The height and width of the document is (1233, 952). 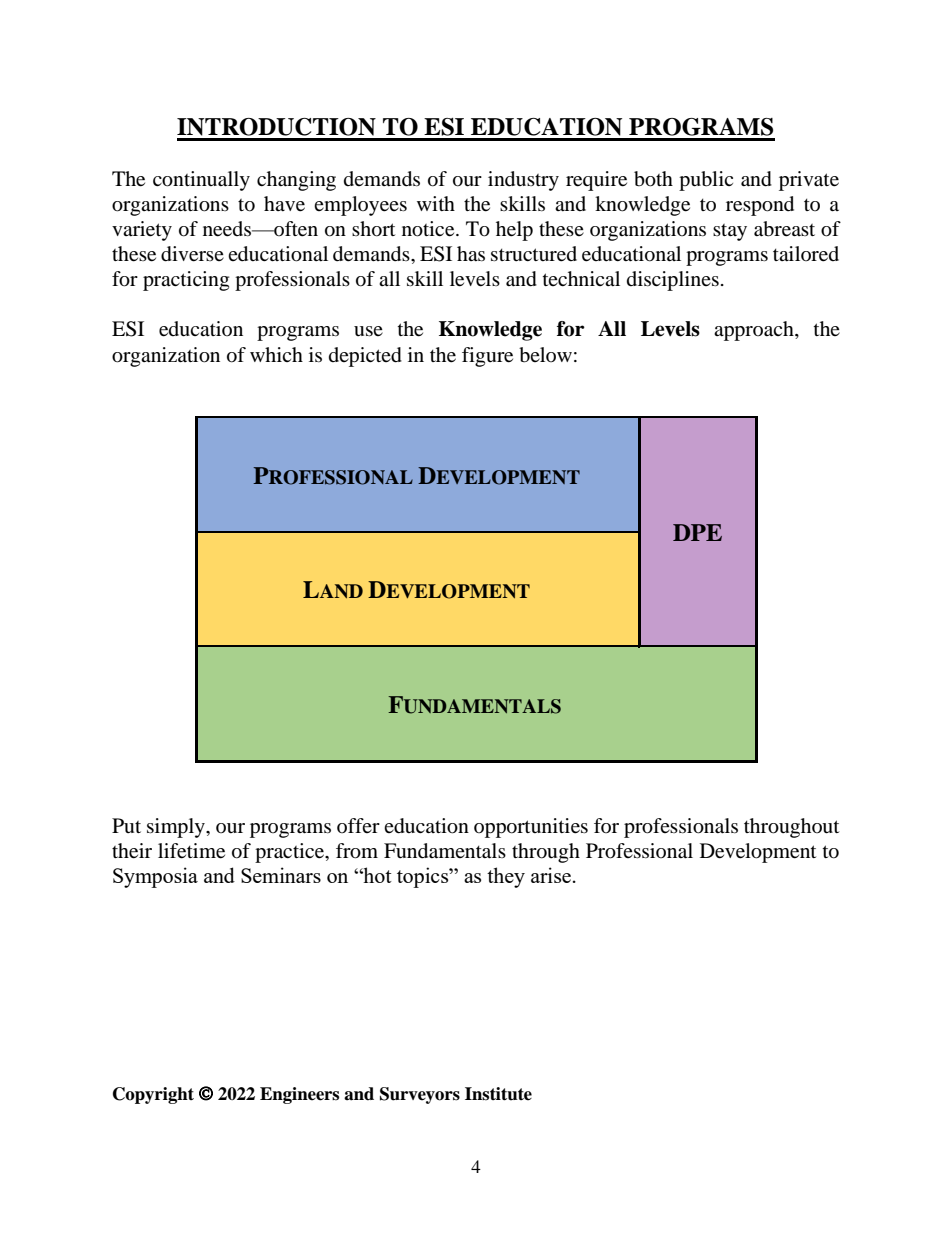 I want to click on respond, so click(x=760, y=206).
